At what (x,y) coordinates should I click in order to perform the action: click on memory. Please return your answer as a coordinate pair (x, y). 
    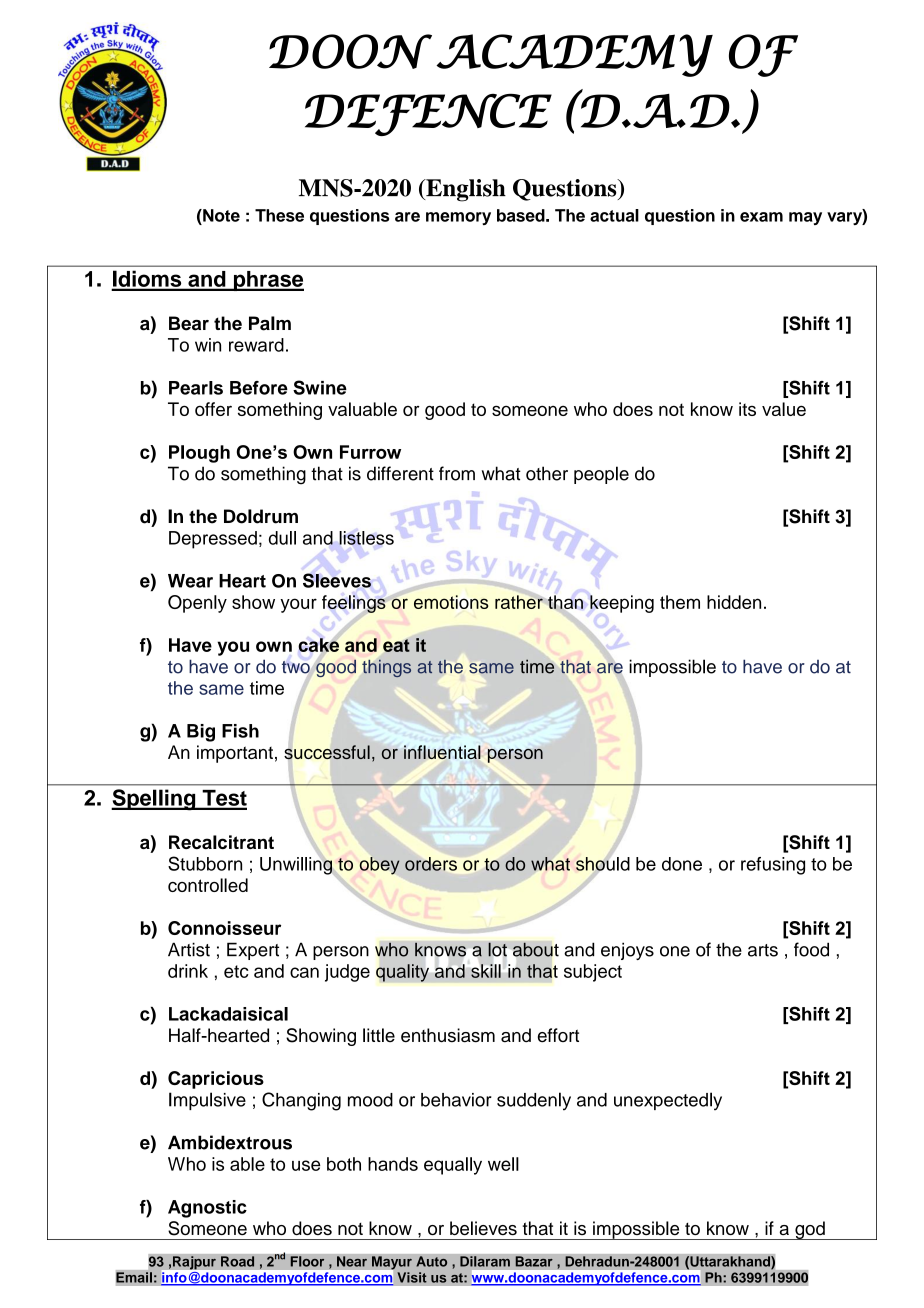
    Looking at the image, I should click on (458, 218).
